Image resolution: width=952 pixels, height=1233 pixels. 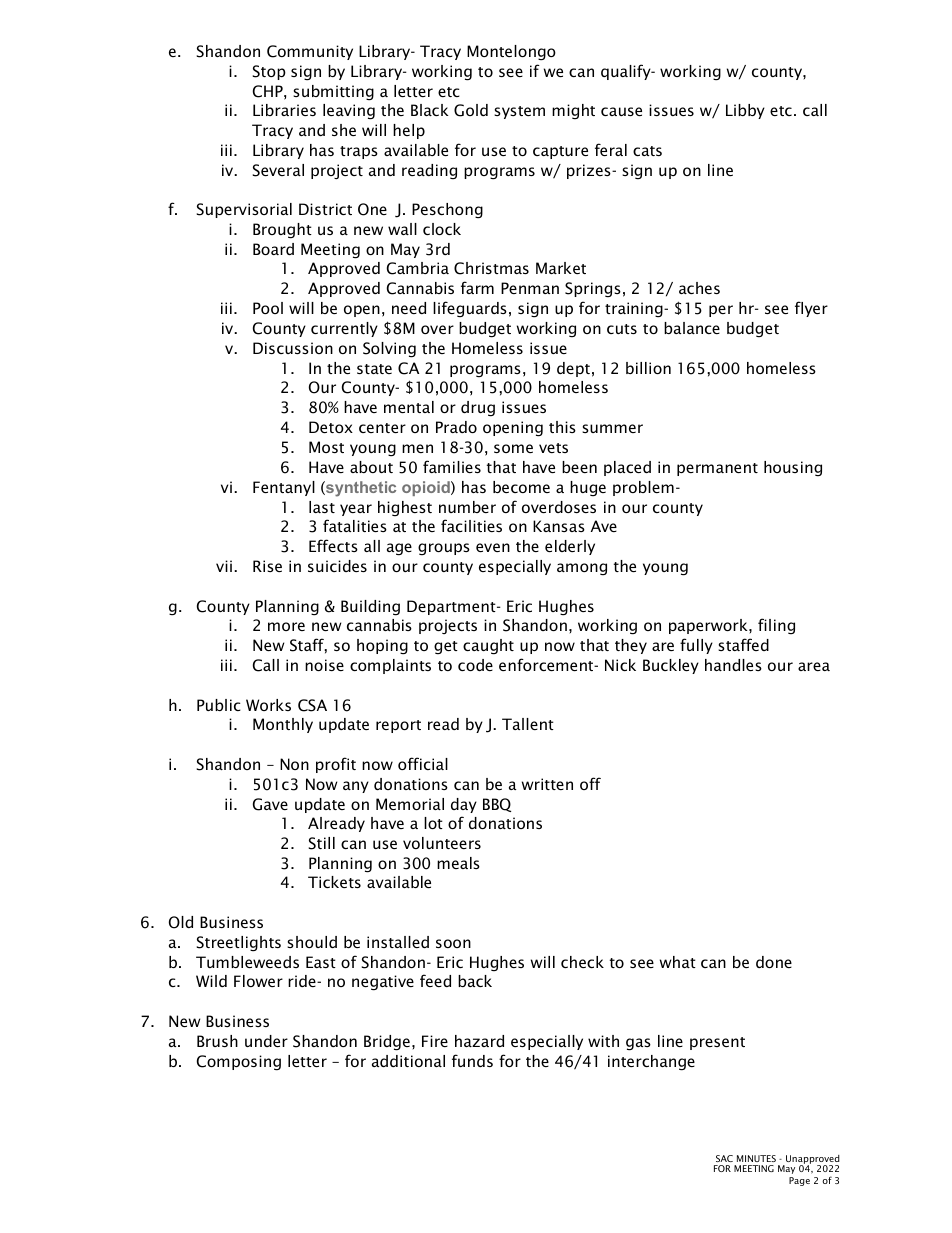 I want to click on permanent, so click(x=717, y=469).
